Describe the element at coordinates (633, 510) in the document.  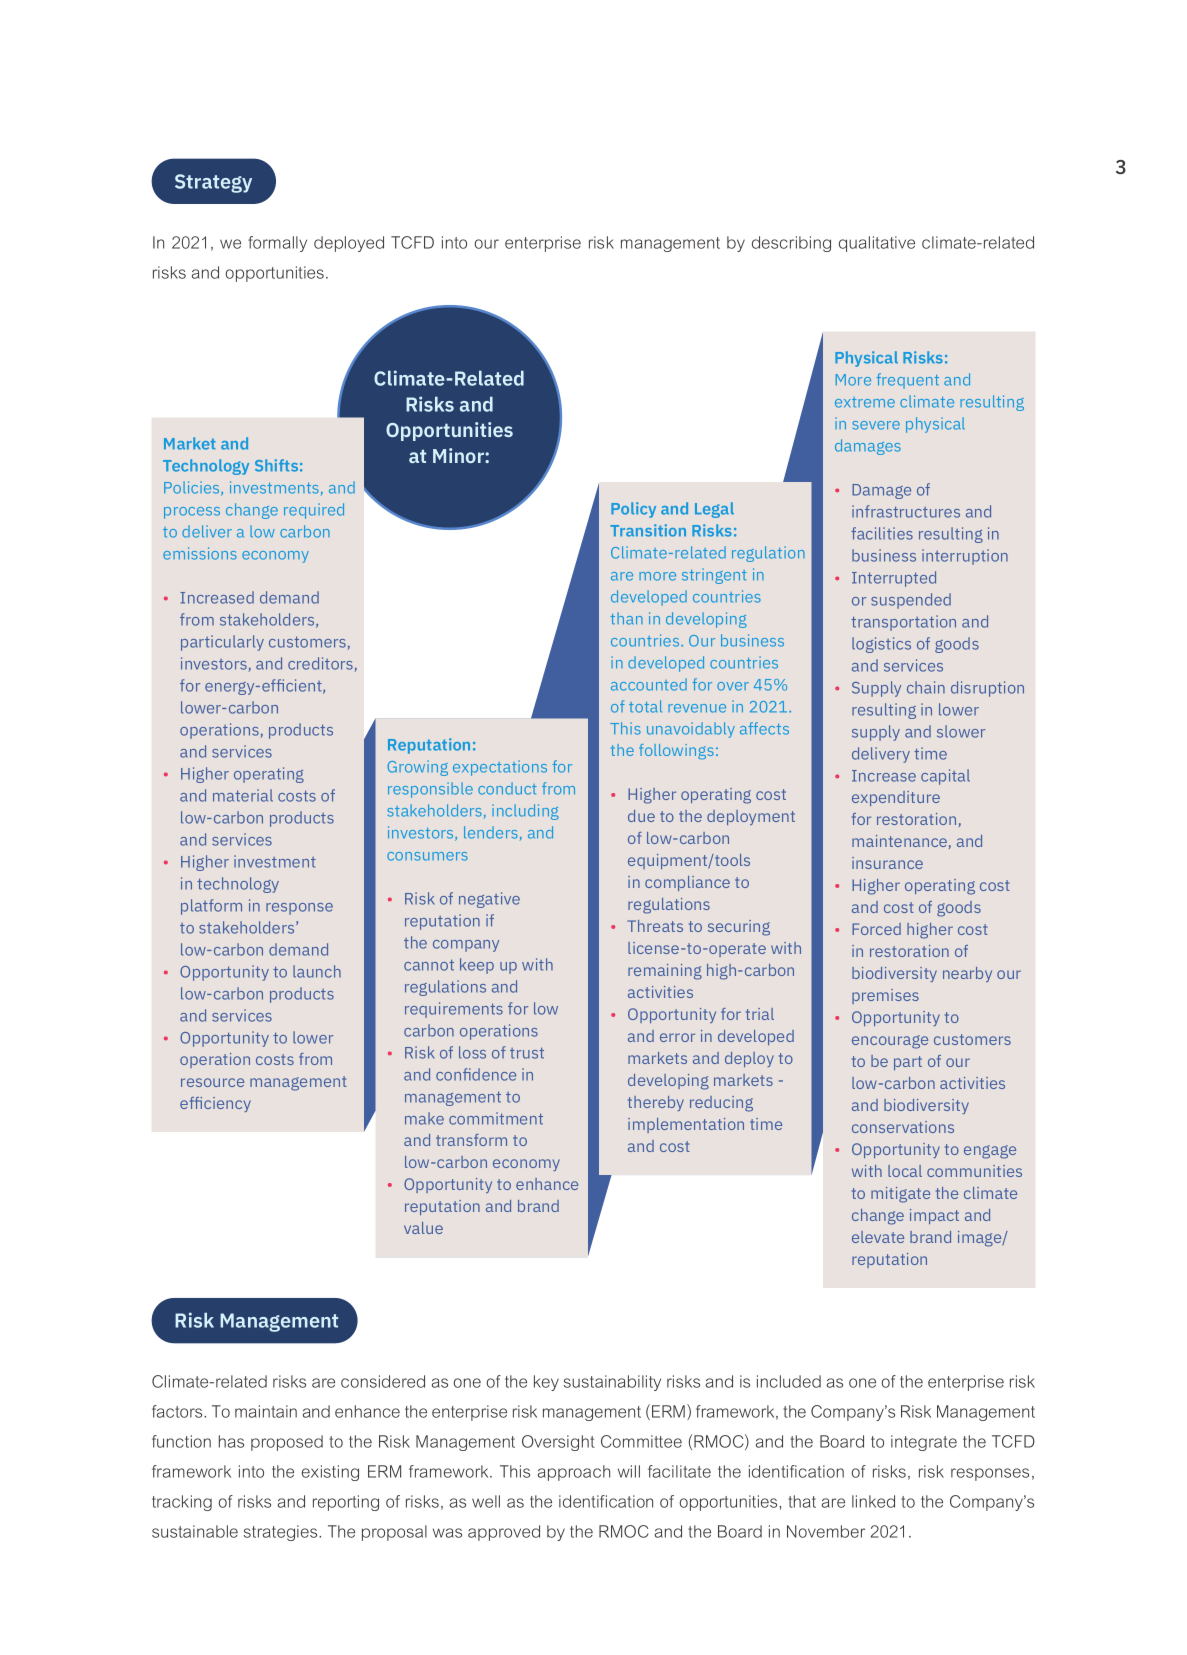
I see `Policy` at that location.
